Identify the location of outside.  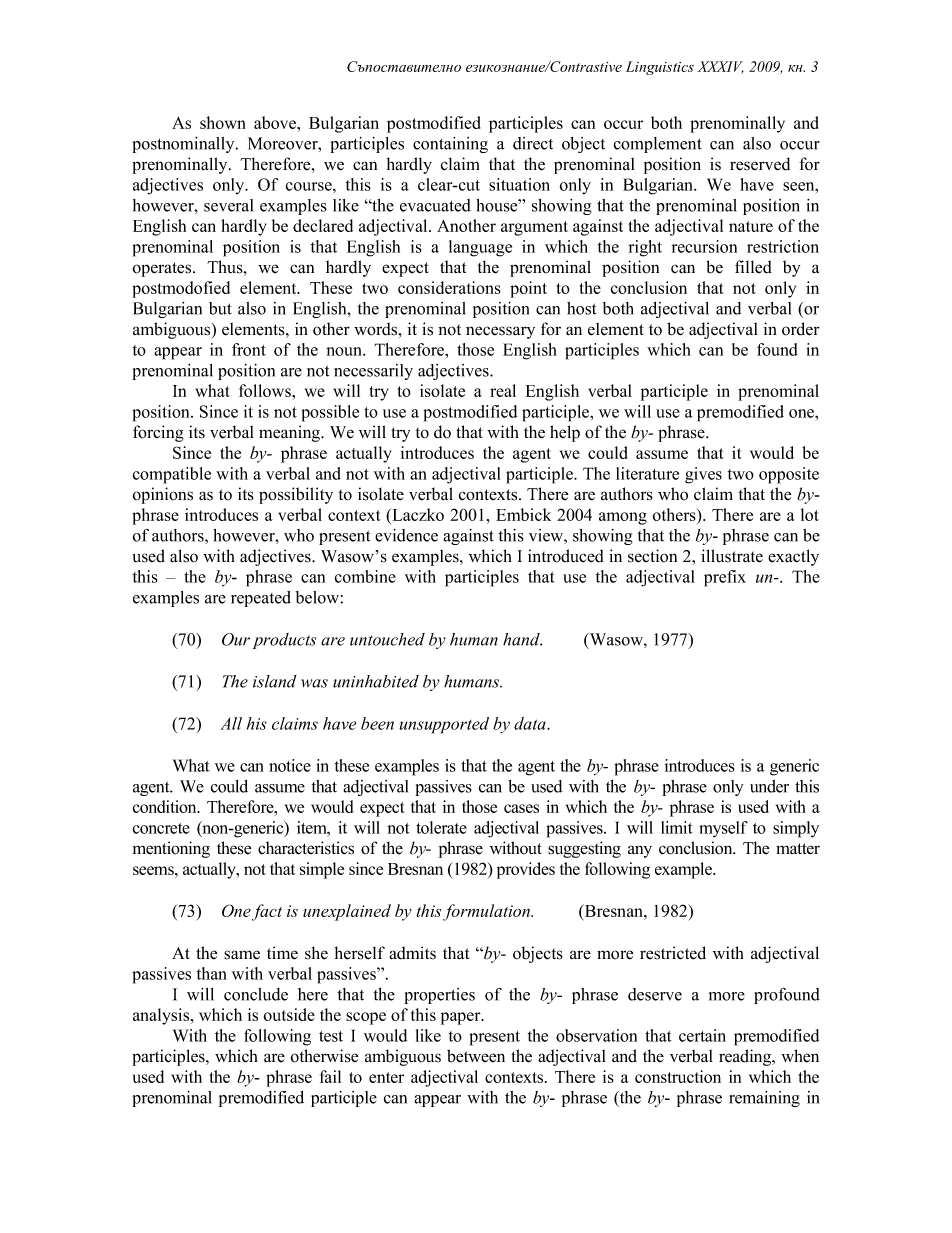
(289, 1014).
